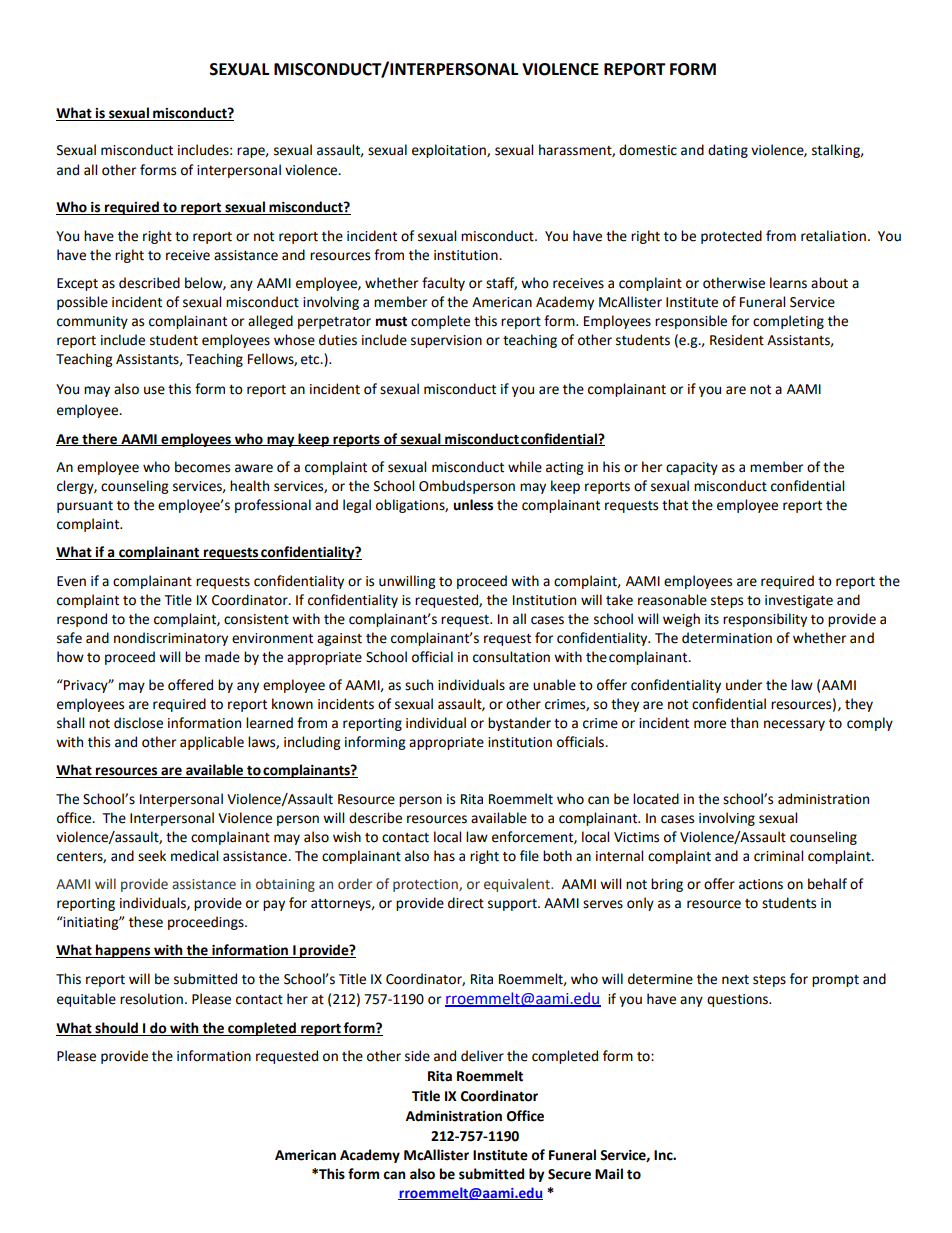 This screenshot has height=1233, width=952. Describe the element at coordinates (728, 151) in the screenshot. I see `dating` at that location.
